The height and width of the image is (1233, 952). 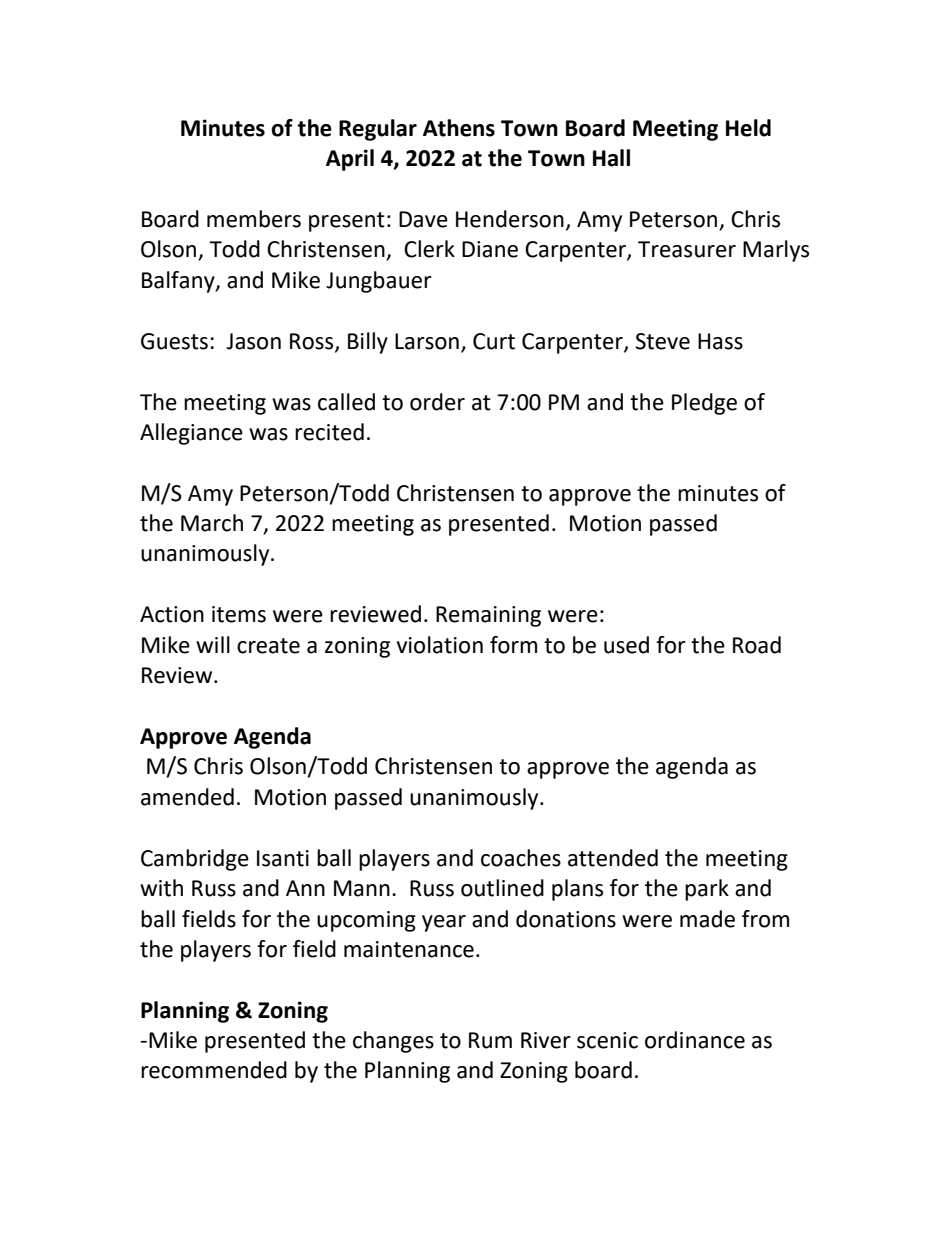 I want to click on Rum, so click(x=490, y=1040).
